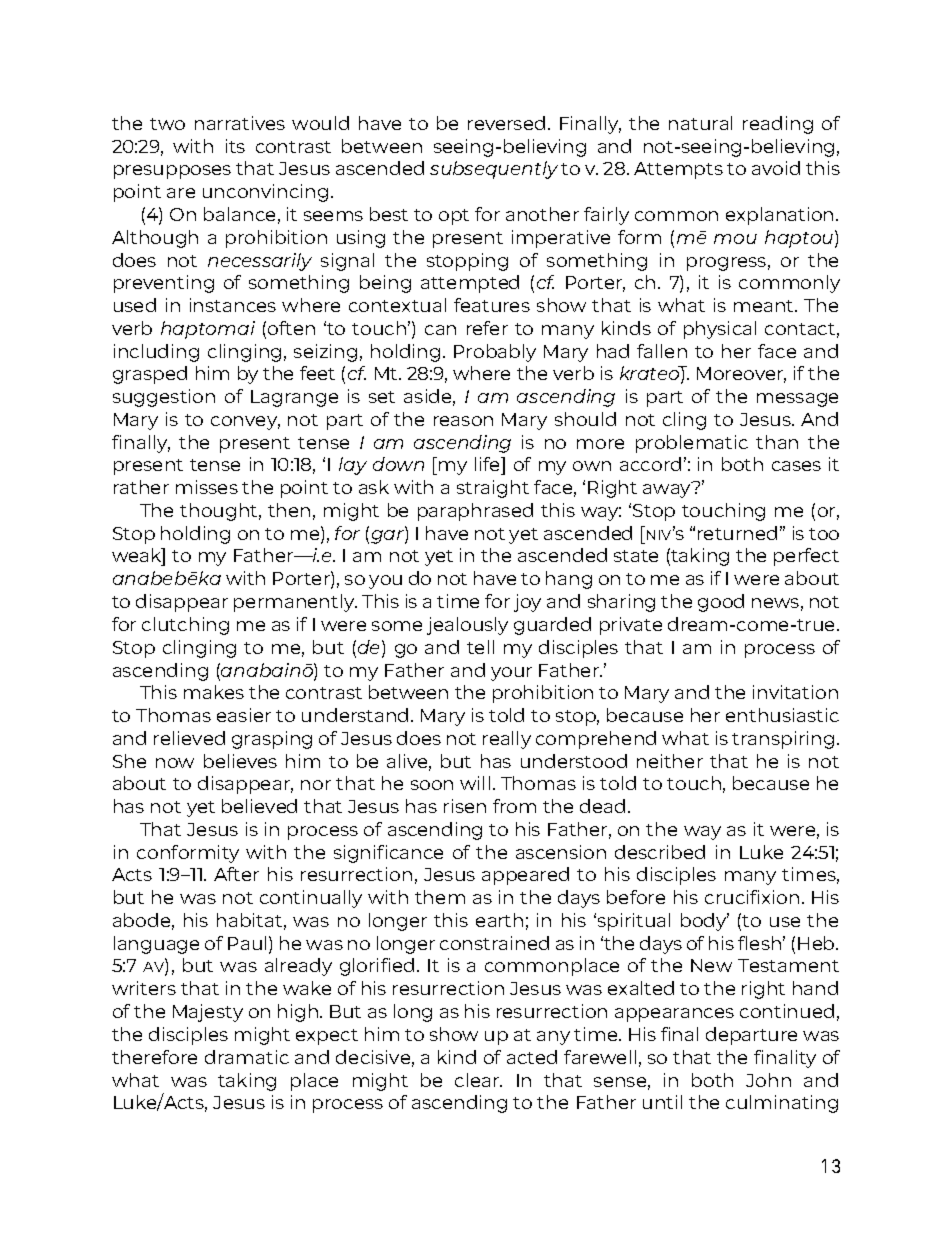 This screenshot has height=1233, width=952. Describe the element at coordinates (692, 444) in the screenshot. I see `problematic` at that location.
